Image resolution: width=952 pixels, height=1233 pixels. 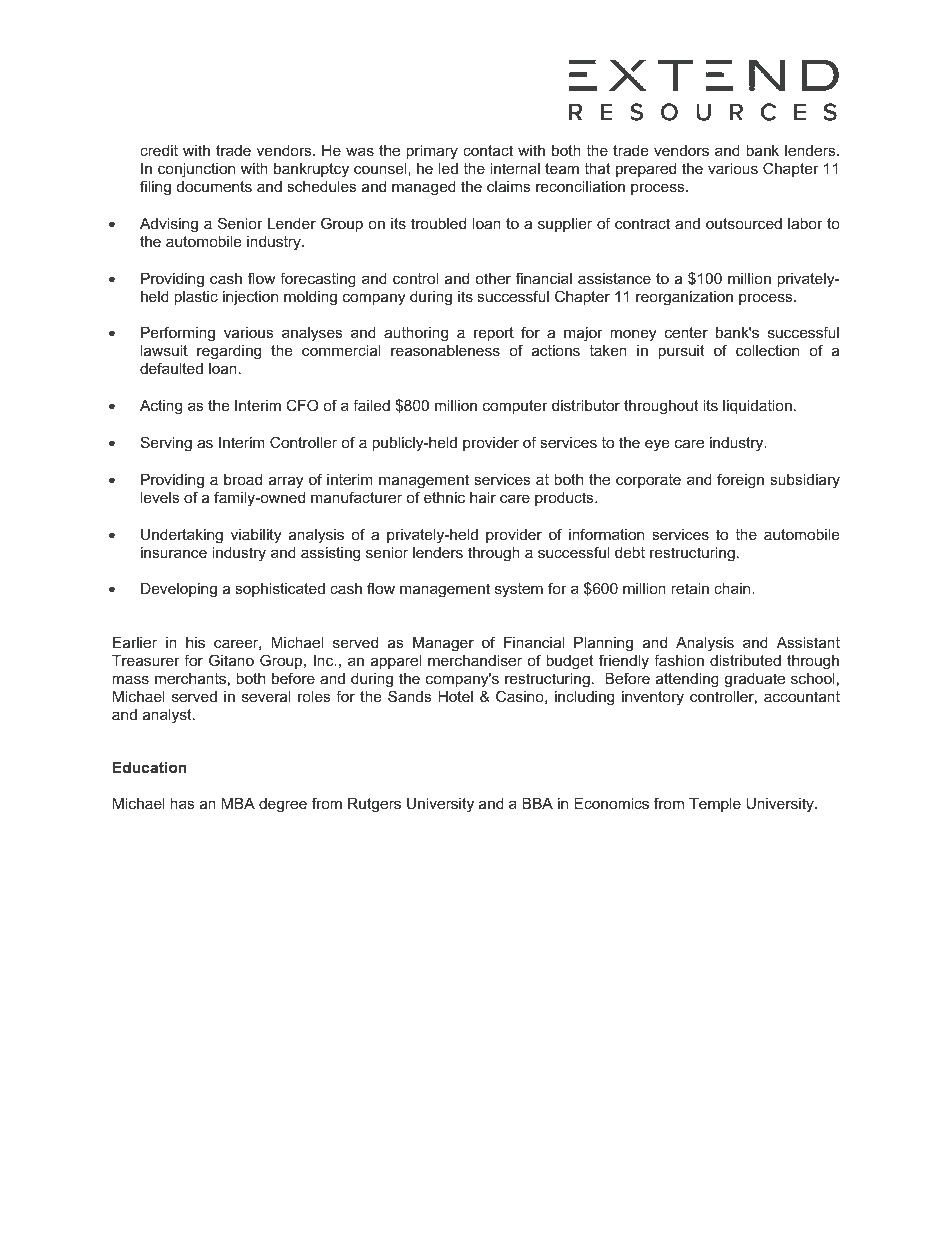 What do you see at coordinates (515, 168) in the screenshot?
I see `internal` at bounding box center [515, 168].
